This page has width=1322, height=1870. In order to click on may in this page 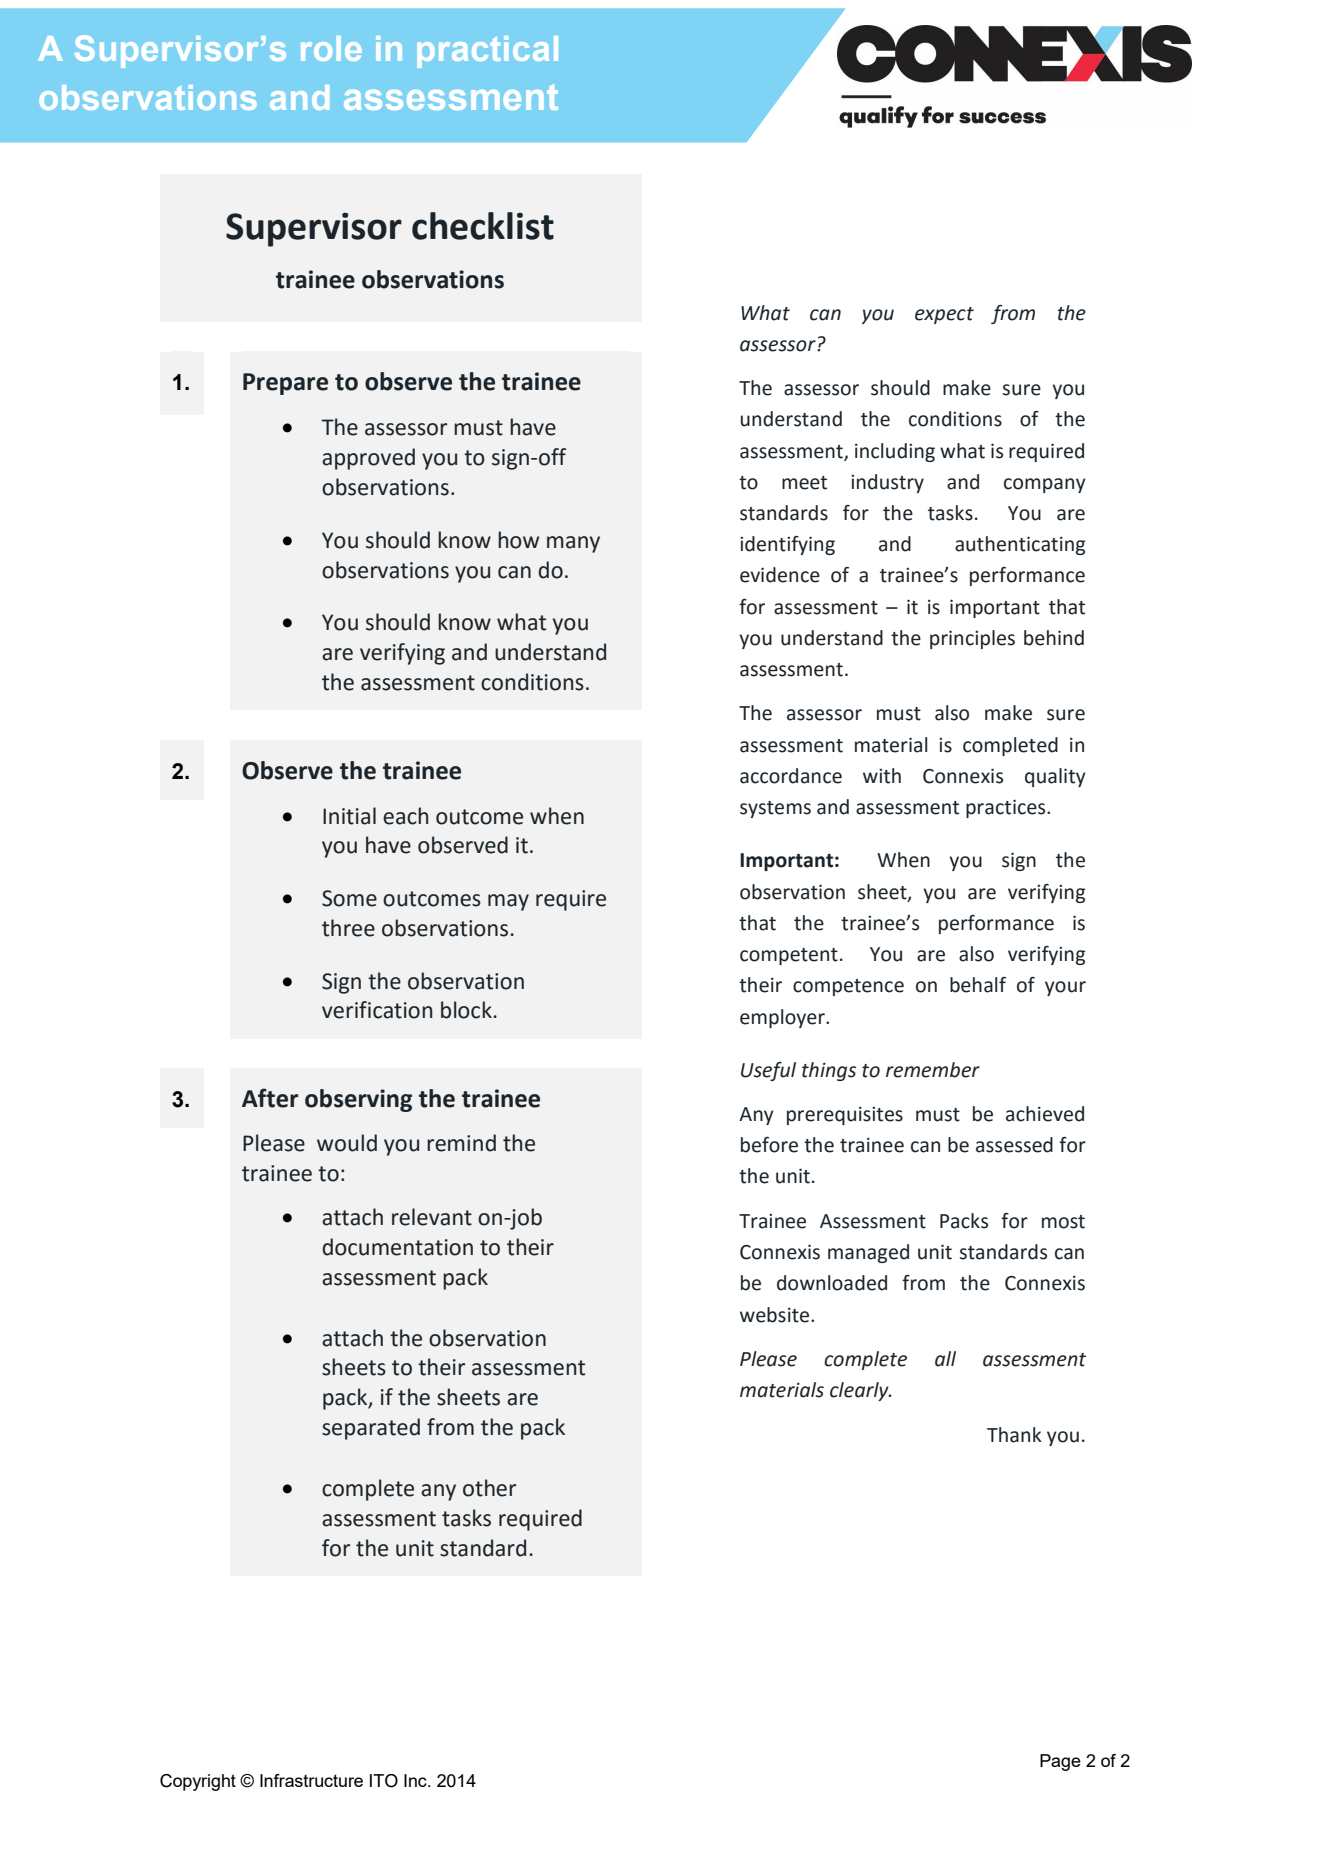, I will do `click(508, 902)`.
